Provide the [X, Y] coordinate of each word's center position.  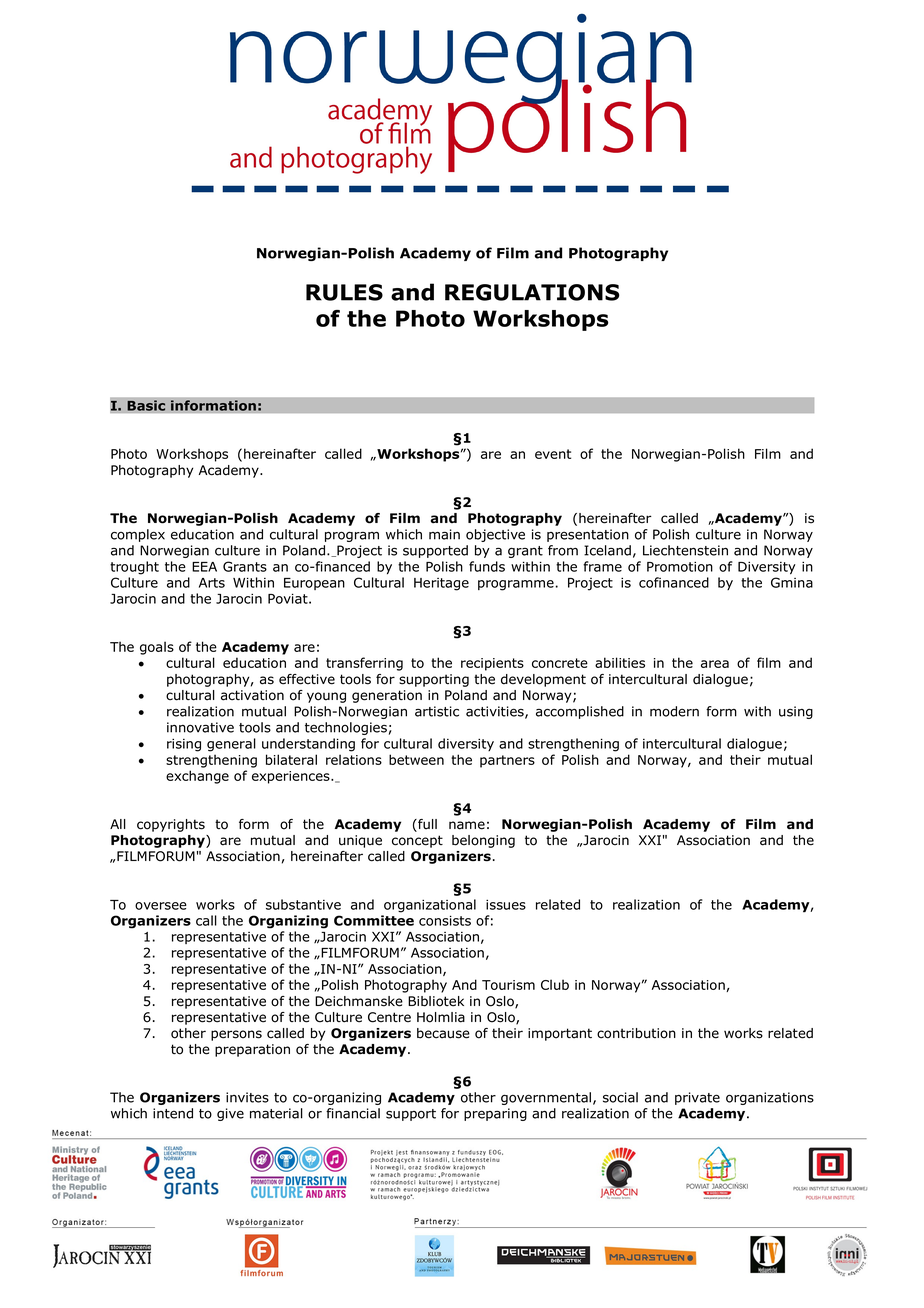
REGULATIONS [532, 292]
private [697, 1098]
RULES [344, 292]
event [553, 454]
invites [247, 1097]
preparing [495, 1114]
